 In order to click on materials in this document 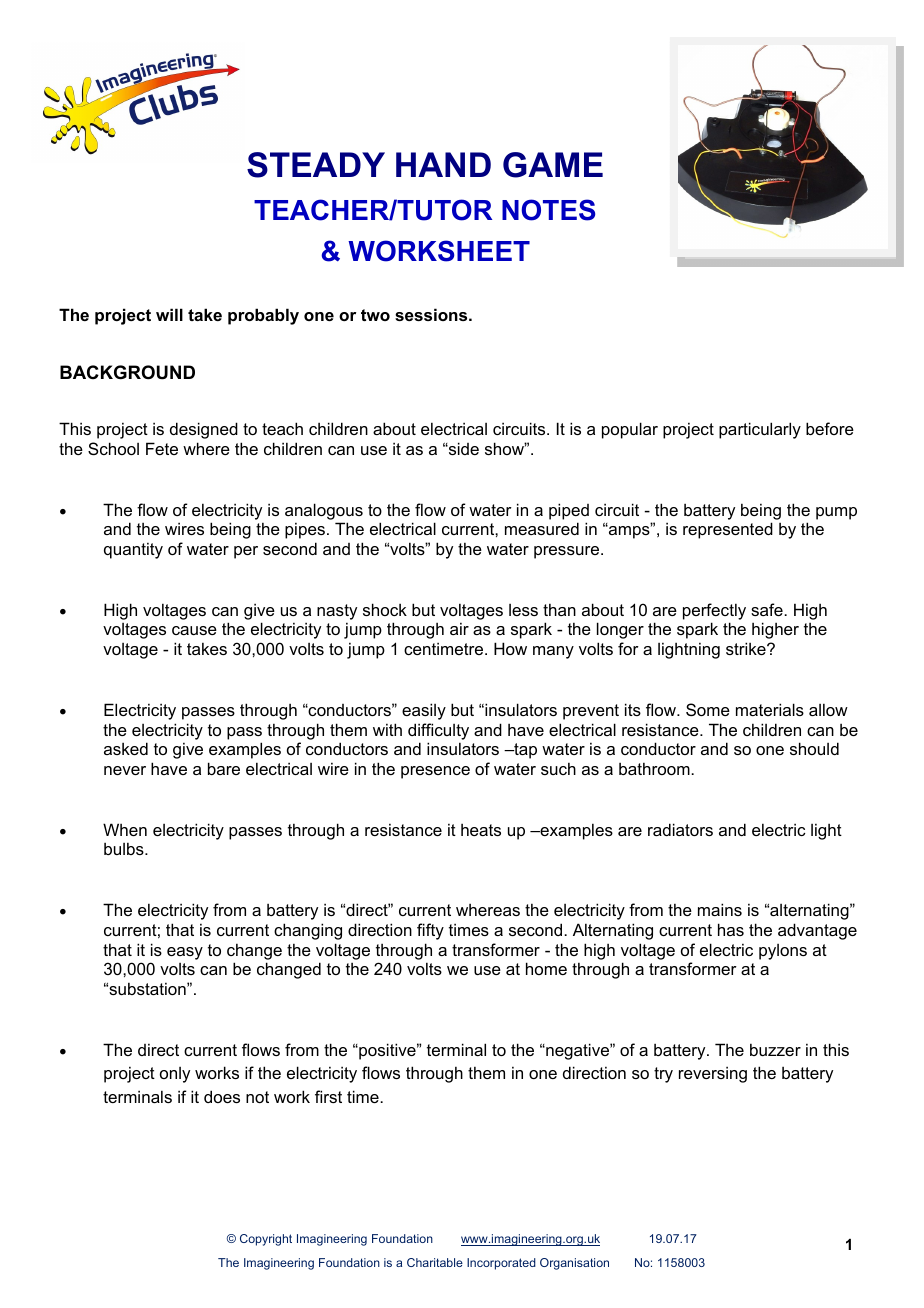, I will do `click(770, 709)`.
